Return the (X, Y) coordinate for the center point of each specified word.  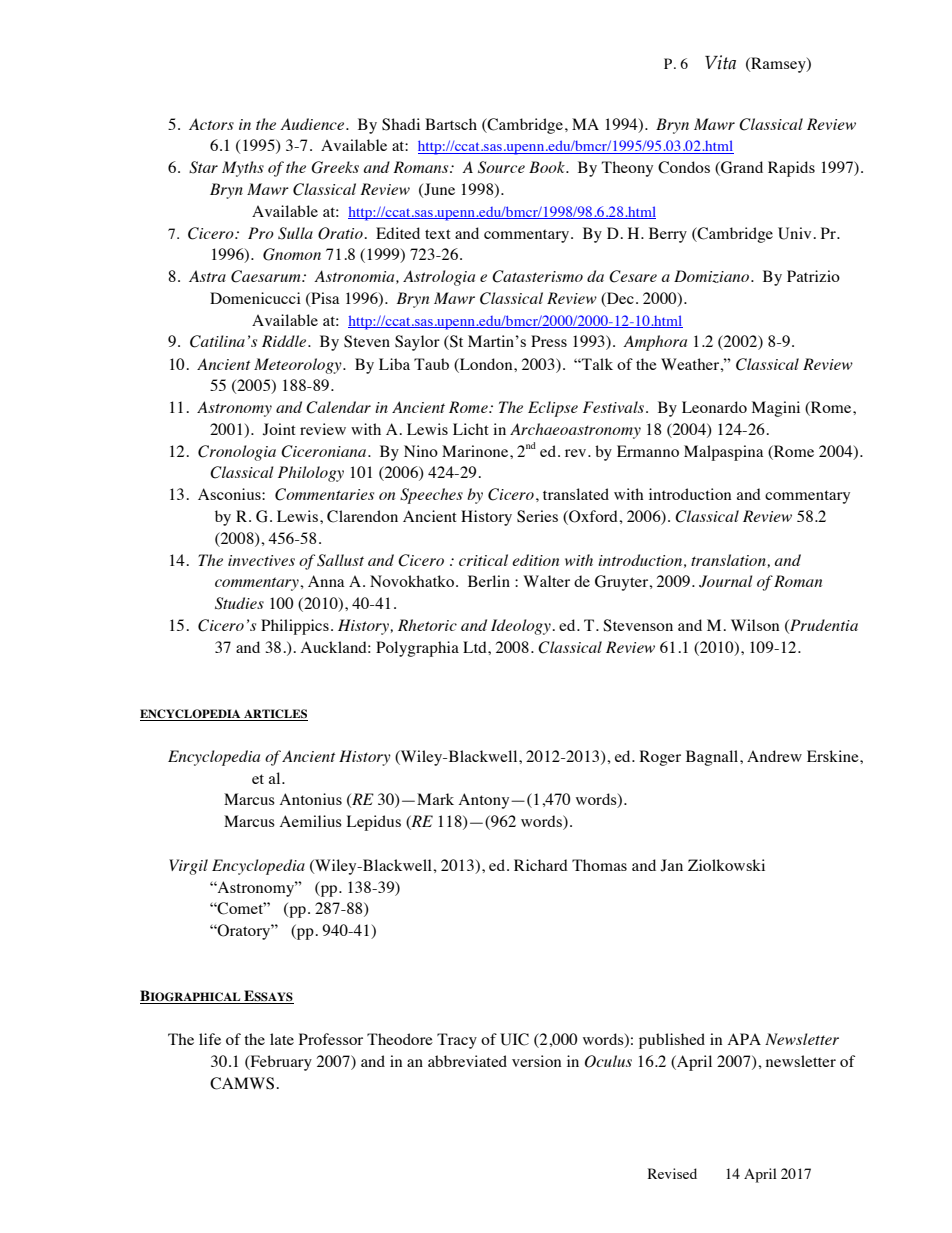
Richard (541, 865)
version (536, 1061)
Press (549, 341)
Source (501, 167)
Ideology (521, 627)
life (210, 1039)
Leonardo (714, 407)
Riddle (285, 341)
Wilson (755, 625)
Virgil (188, 867)
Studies (239, 603)
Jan (672, 865)
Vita (720, 62)
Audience (313, 124)
